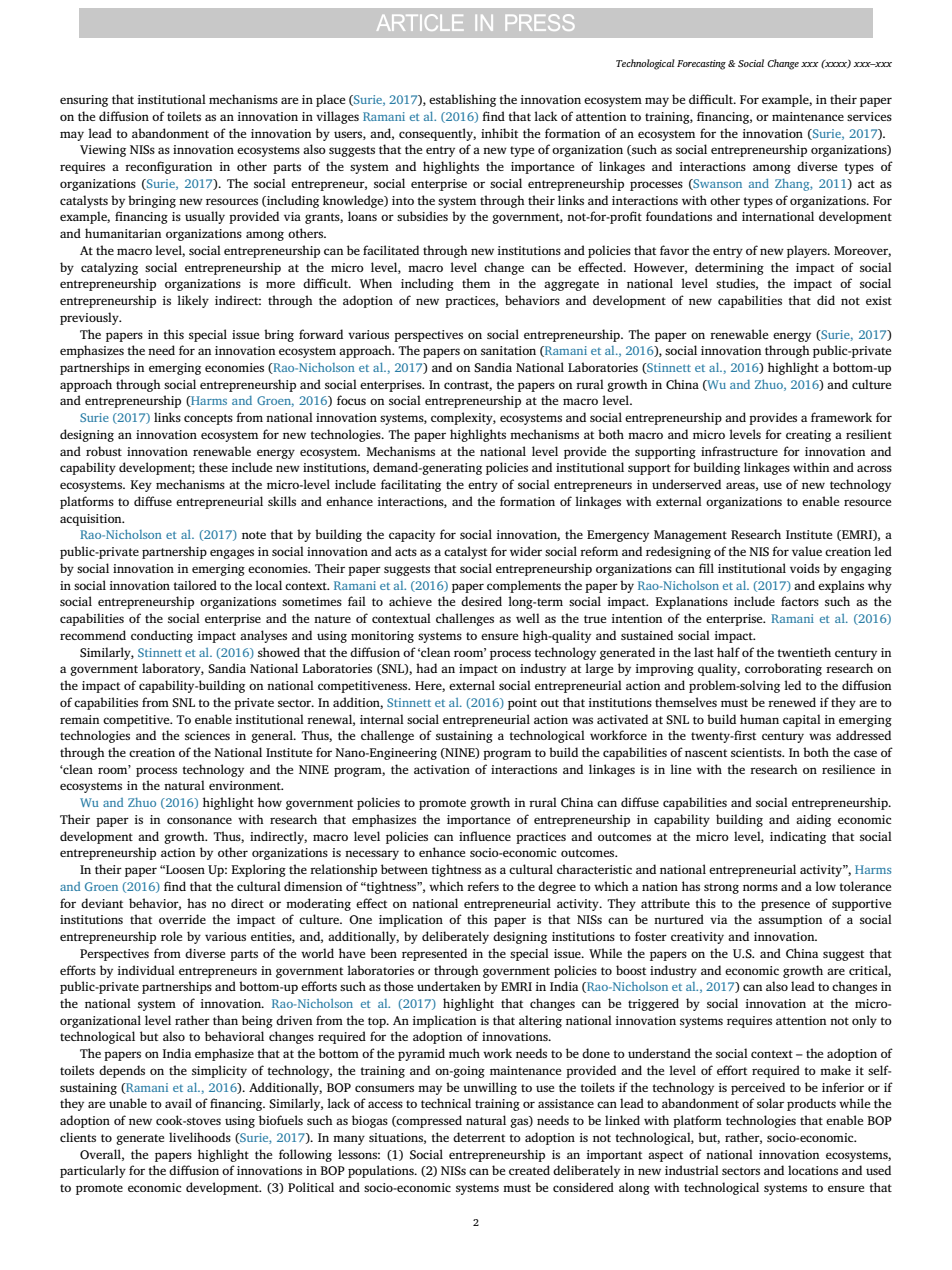 This image has width=952, height=1270. What do you see at coordinates (869, 116) in the image?
I see `services` at bounding box center [869, 116].
